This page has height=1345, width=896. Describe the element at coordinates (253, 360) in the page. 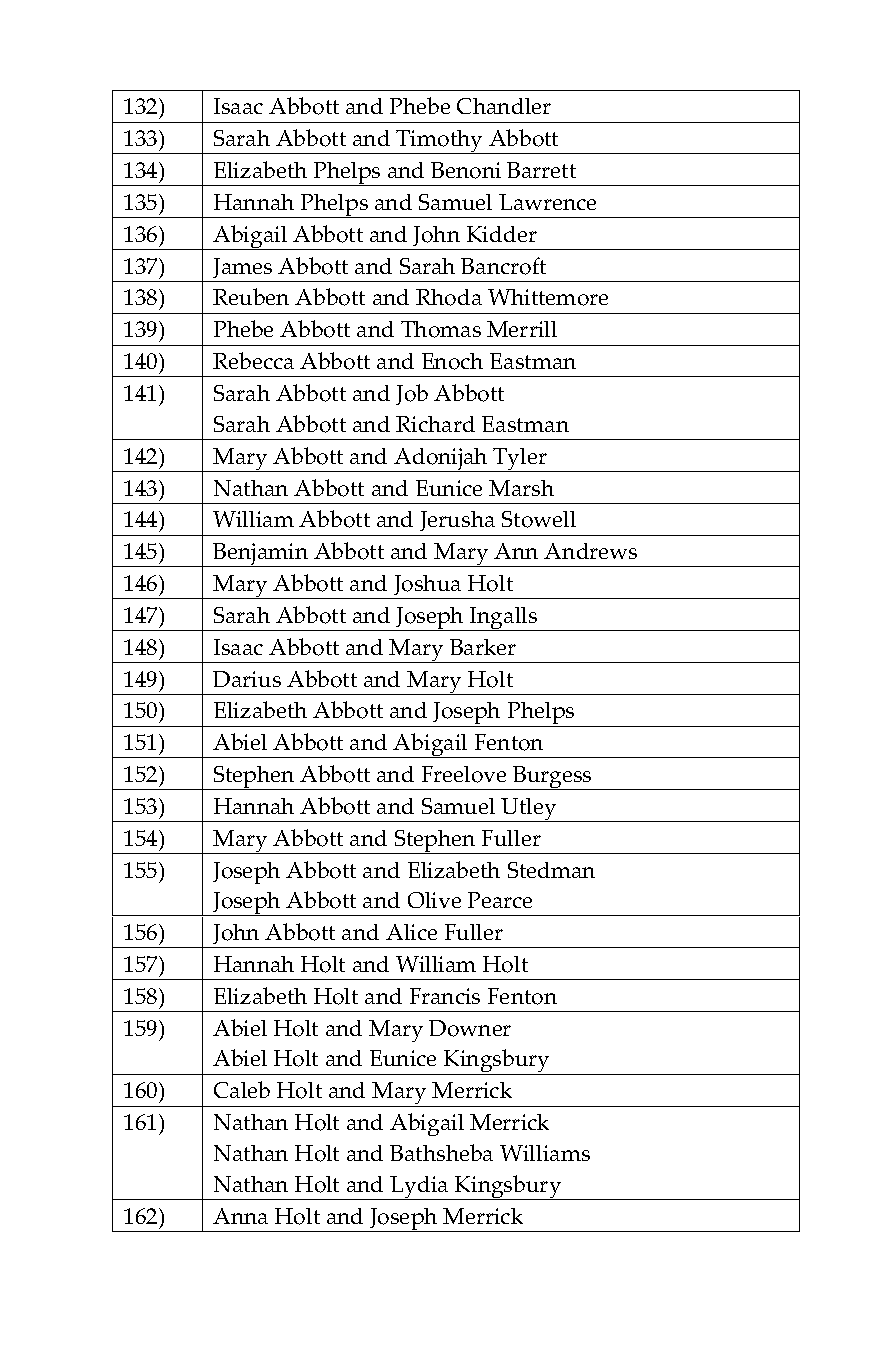

I see `Rebecca` at that location.
